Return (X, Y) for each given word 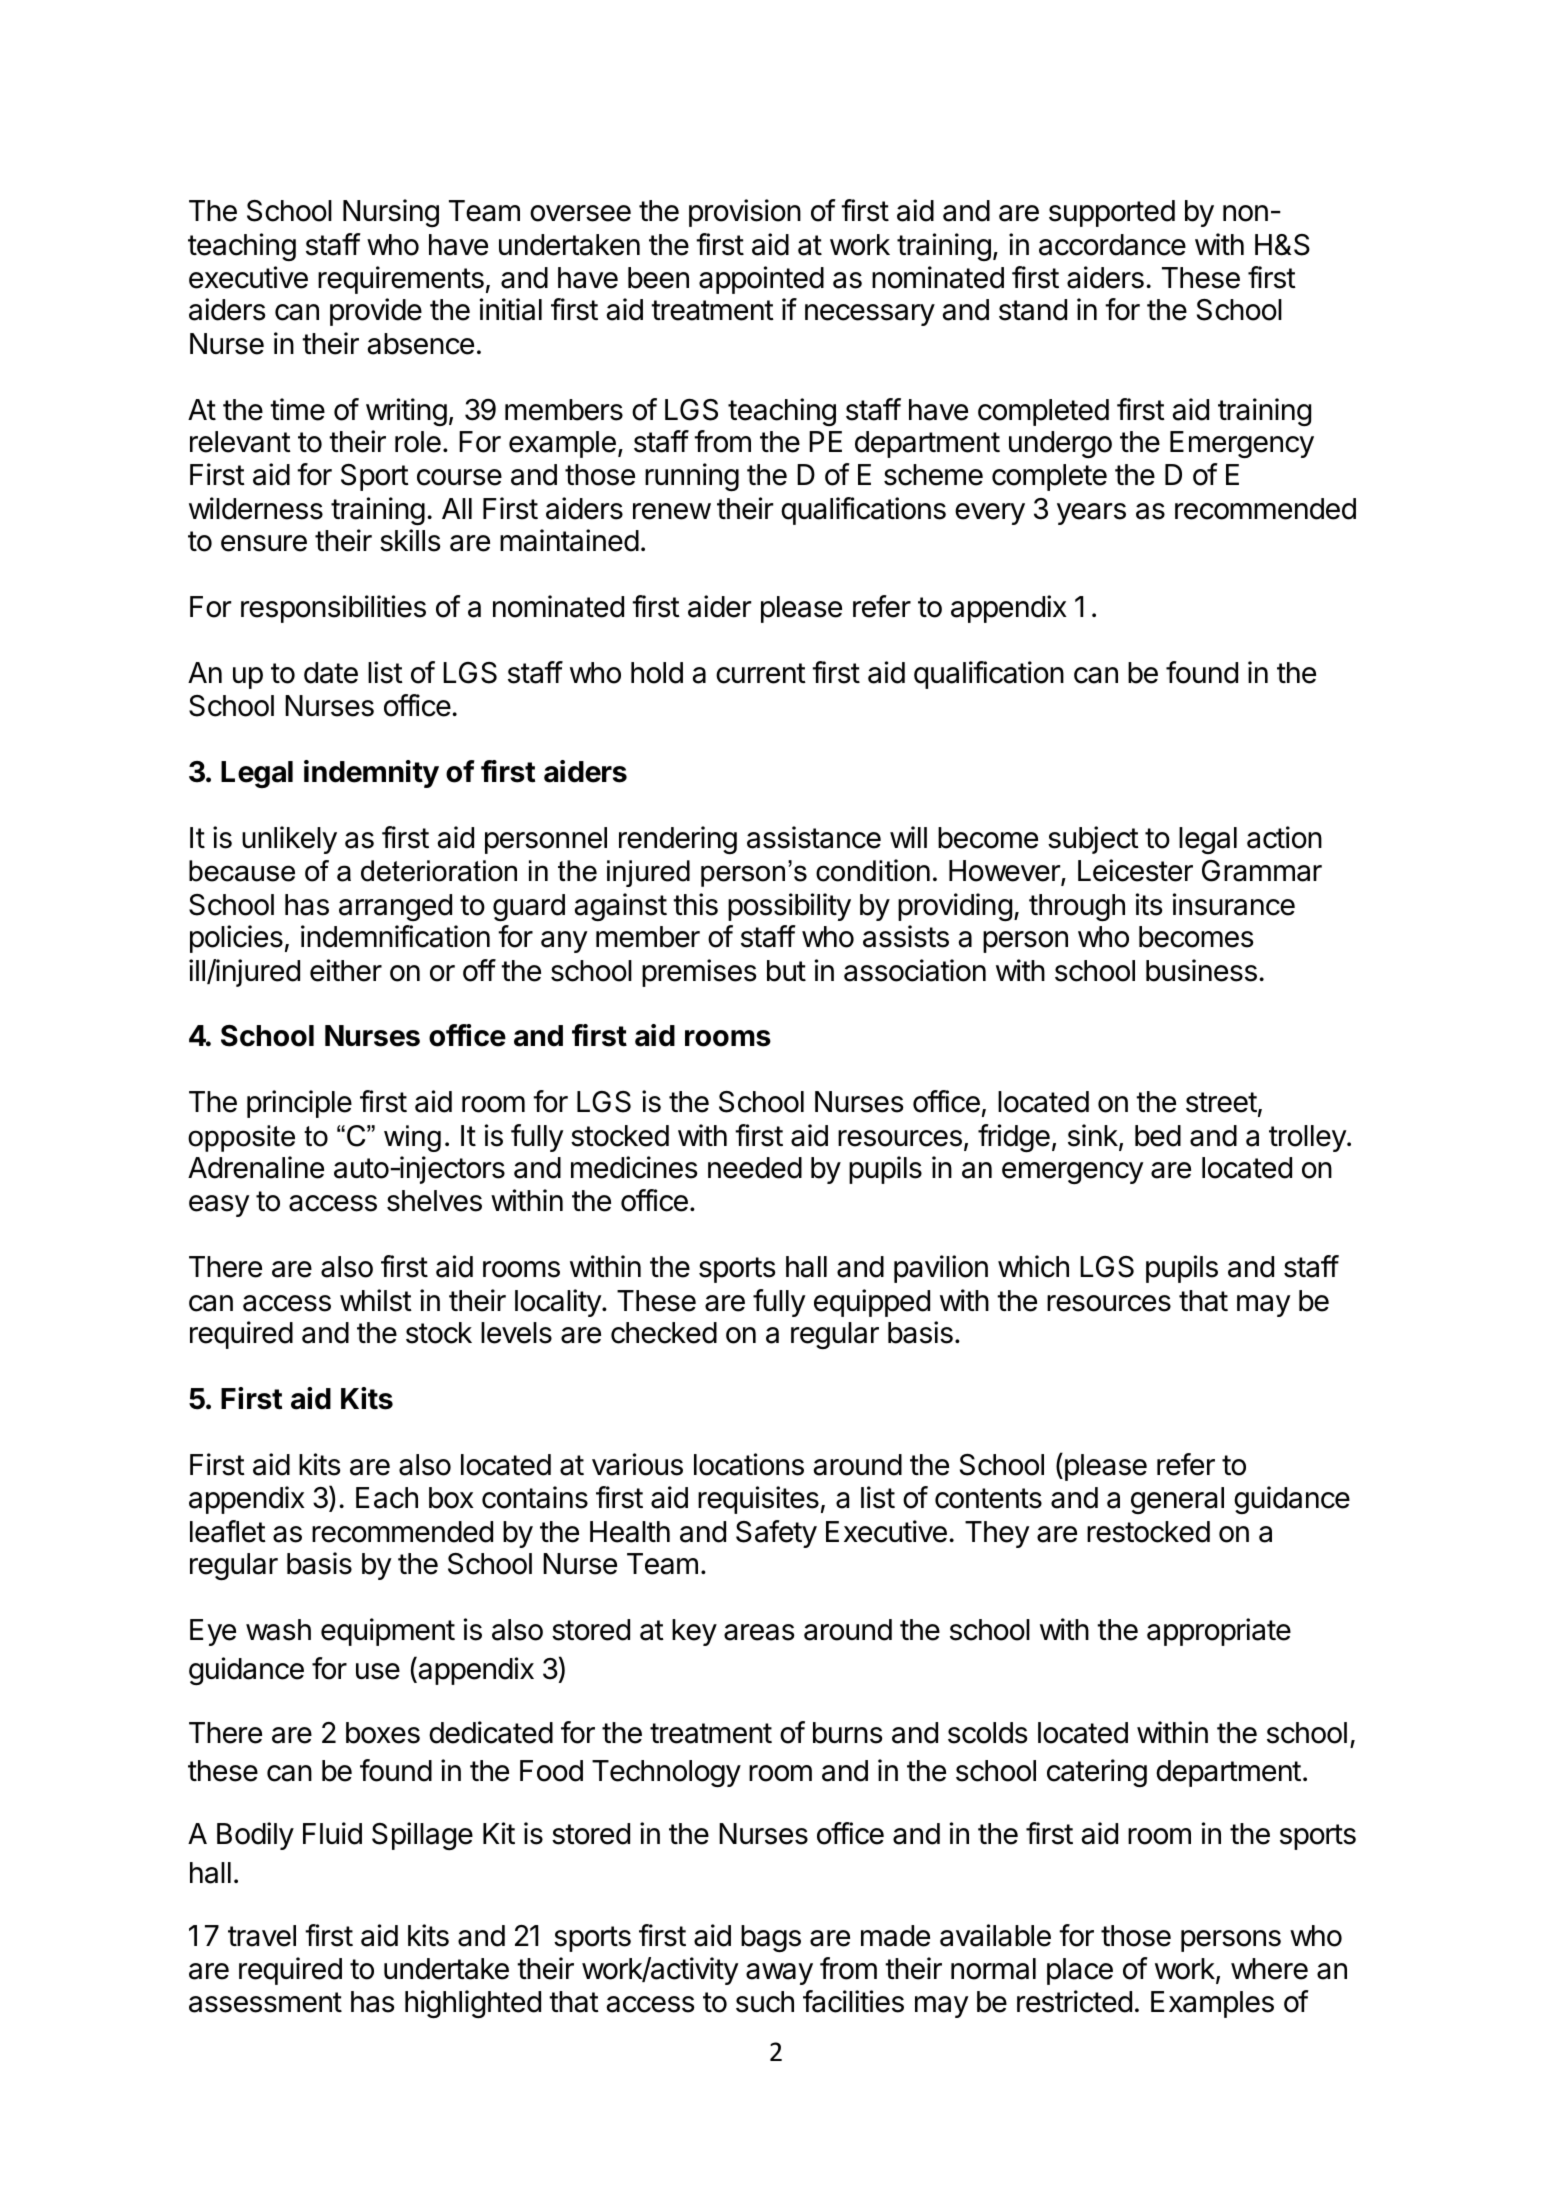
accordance (1112, 245)
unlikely (289, 840)
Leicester (1135, 870)
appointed (761, 280)
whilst (376, 1300)
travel (262, 1936)
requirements (401, 280)
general (1177, 1500)
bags (771, 1938)
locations (749, 1464)
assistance (814, 837)
